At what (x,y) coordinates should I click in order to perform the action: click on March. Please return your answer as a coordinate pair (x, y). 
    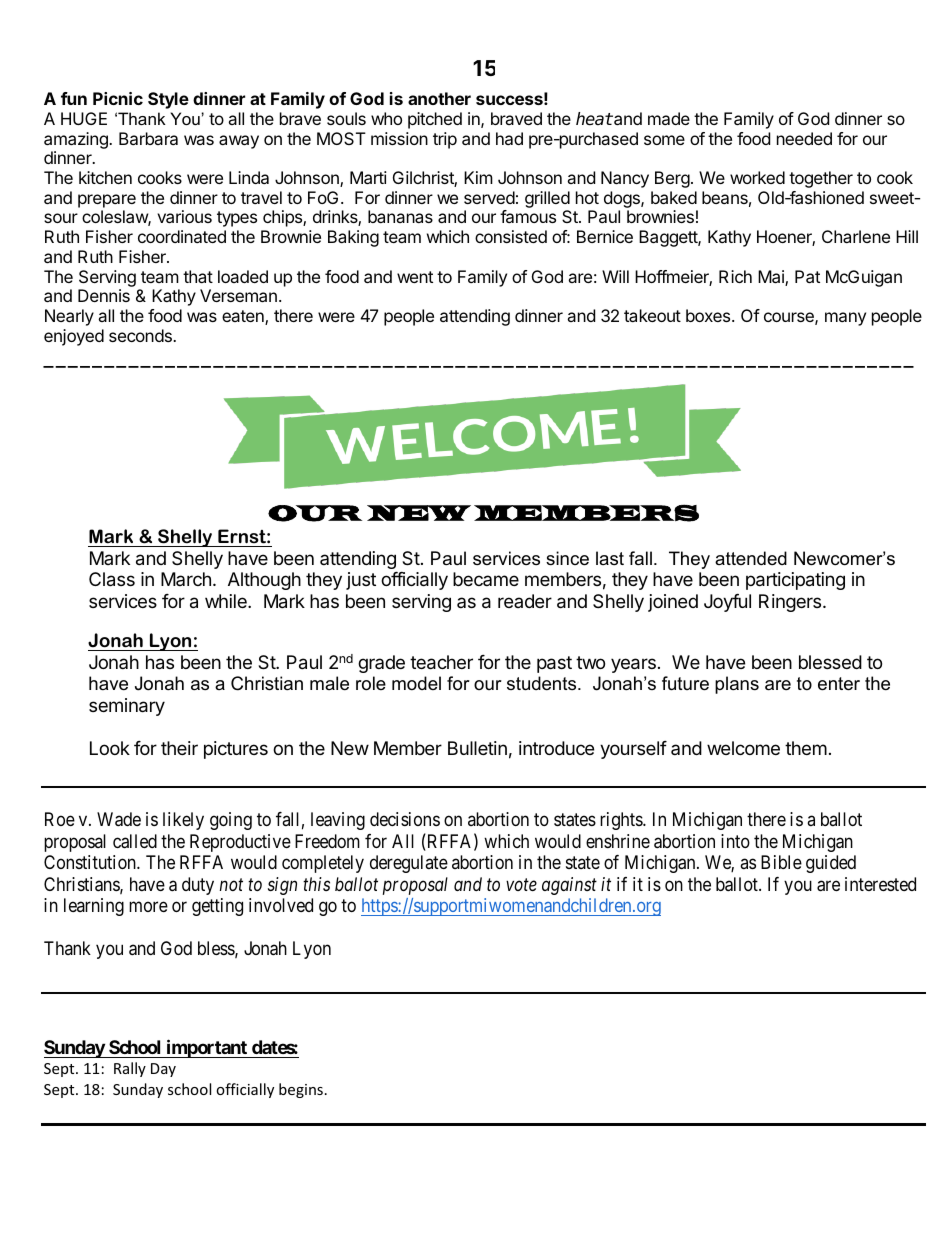
    Looking at the image, I should click on (186, 579).
